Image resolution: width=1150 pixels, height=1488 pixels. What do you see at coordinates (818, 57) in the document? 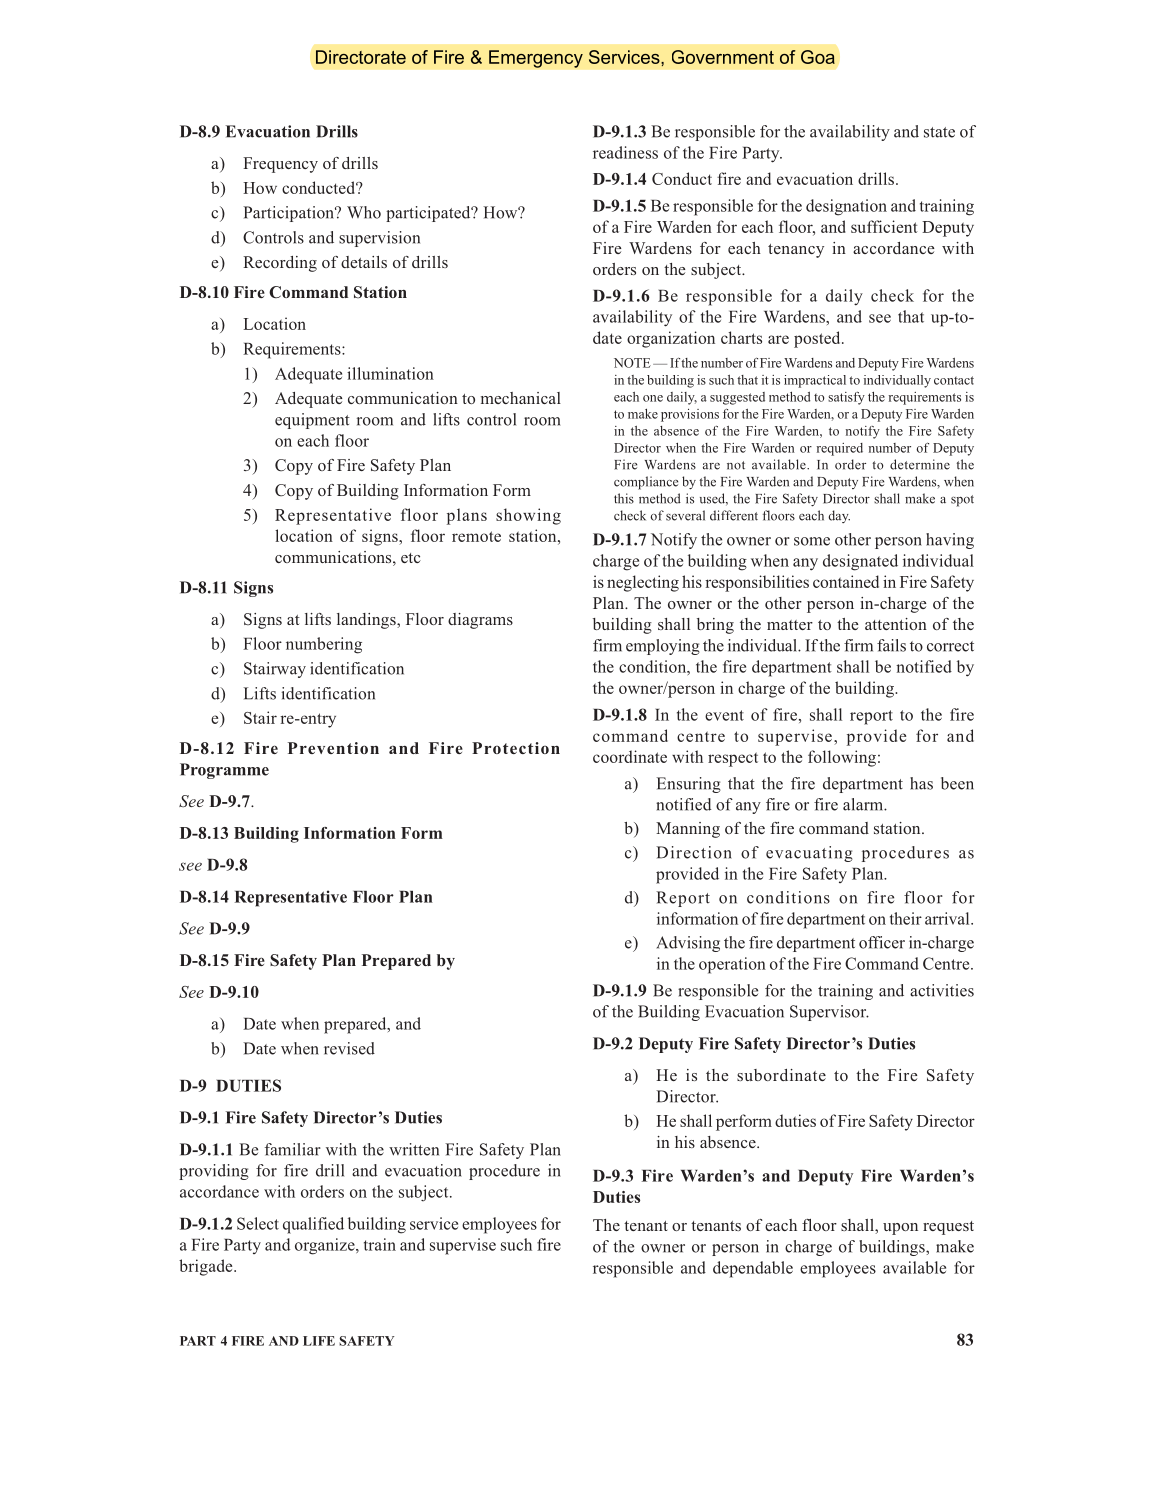
I see `Goa` at bounding box center [818, 57].
